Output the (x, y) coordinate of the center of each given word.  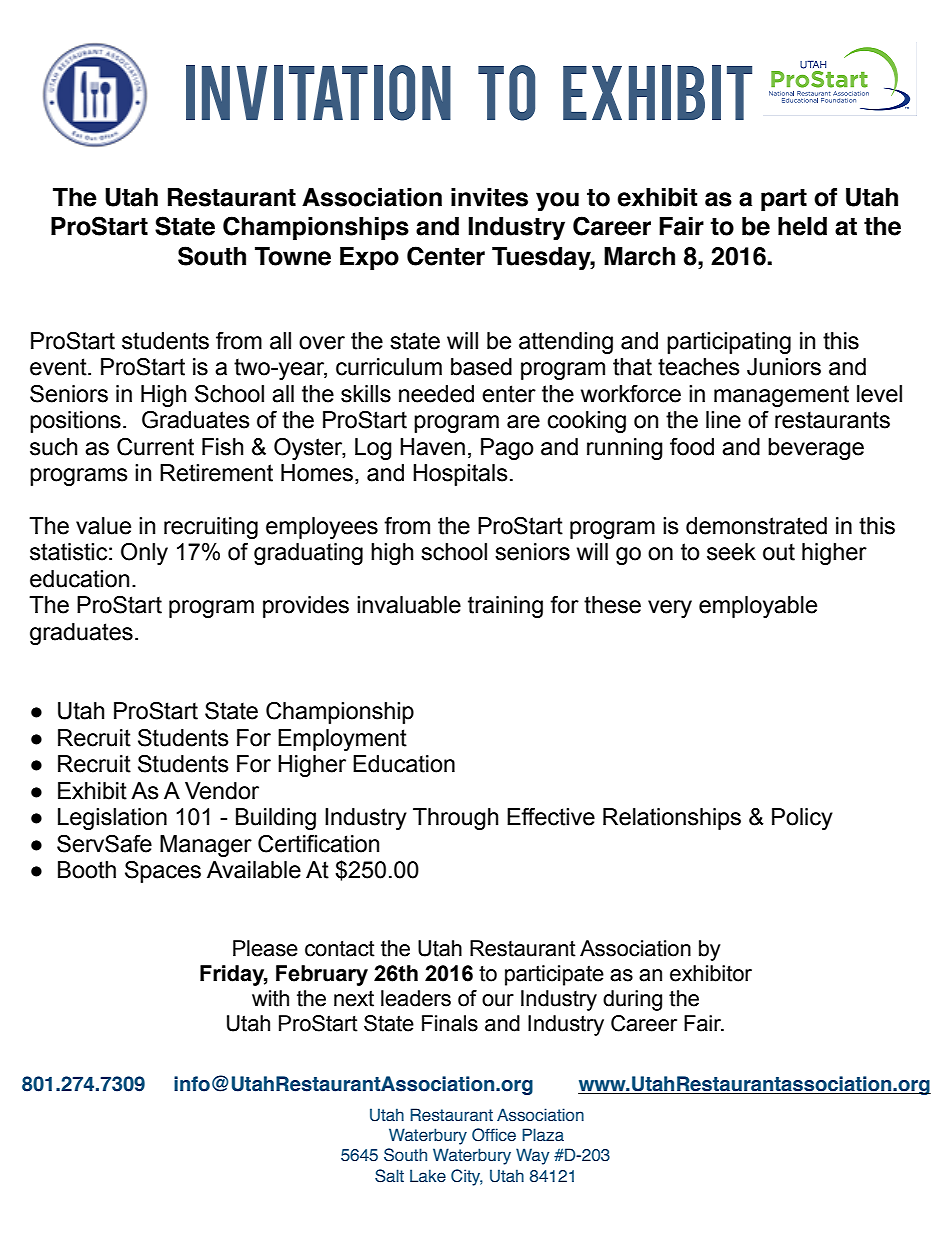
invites (489, 197)
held (802, 226)
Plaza (543, 1134)
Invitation (318, 93)
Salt (389, 1176)
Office (494, 1135)
